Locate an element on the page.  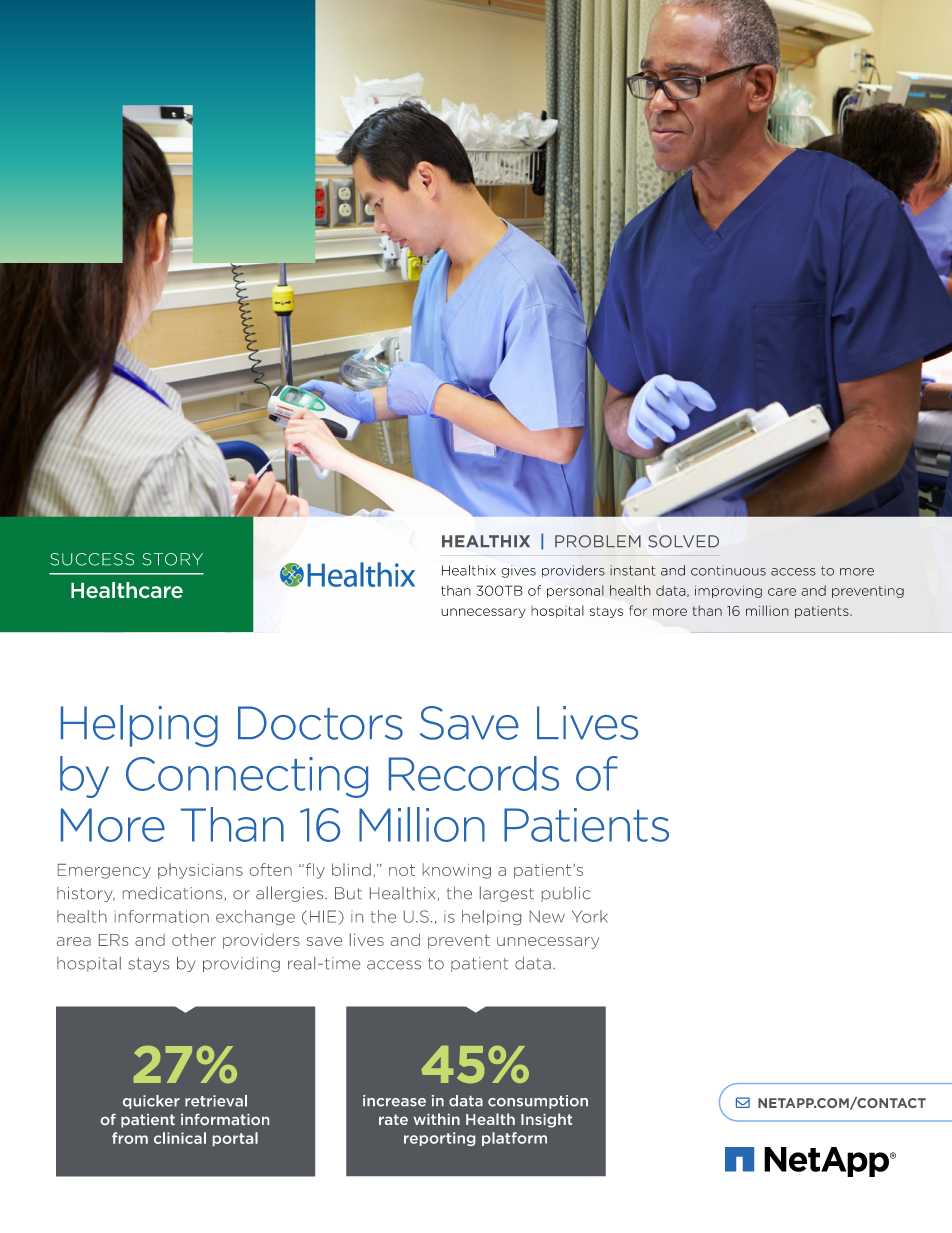
Records is located at coordinates (474, 773).
